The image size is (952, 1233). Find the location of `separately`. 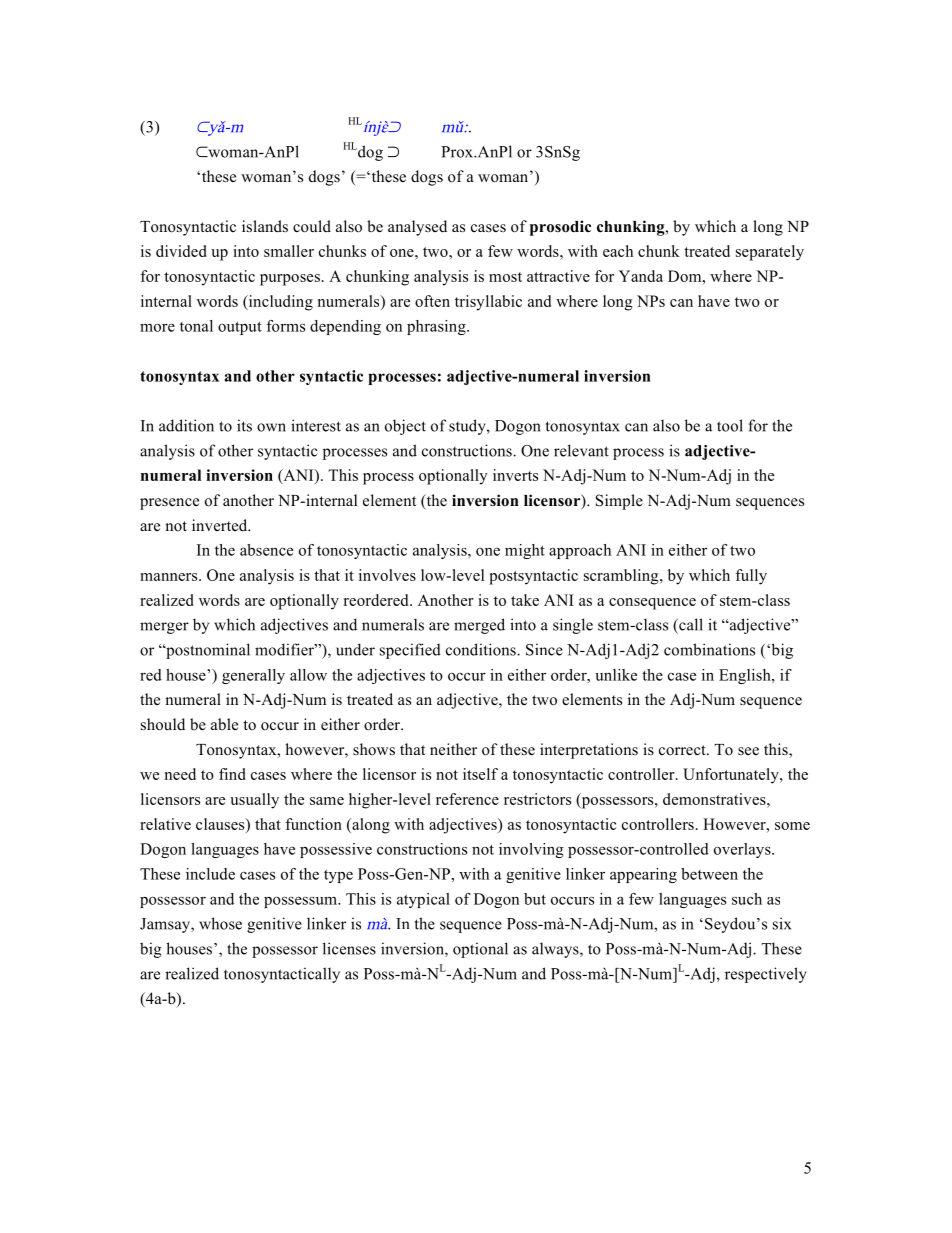

separately is located at coordinates (770, 253).
